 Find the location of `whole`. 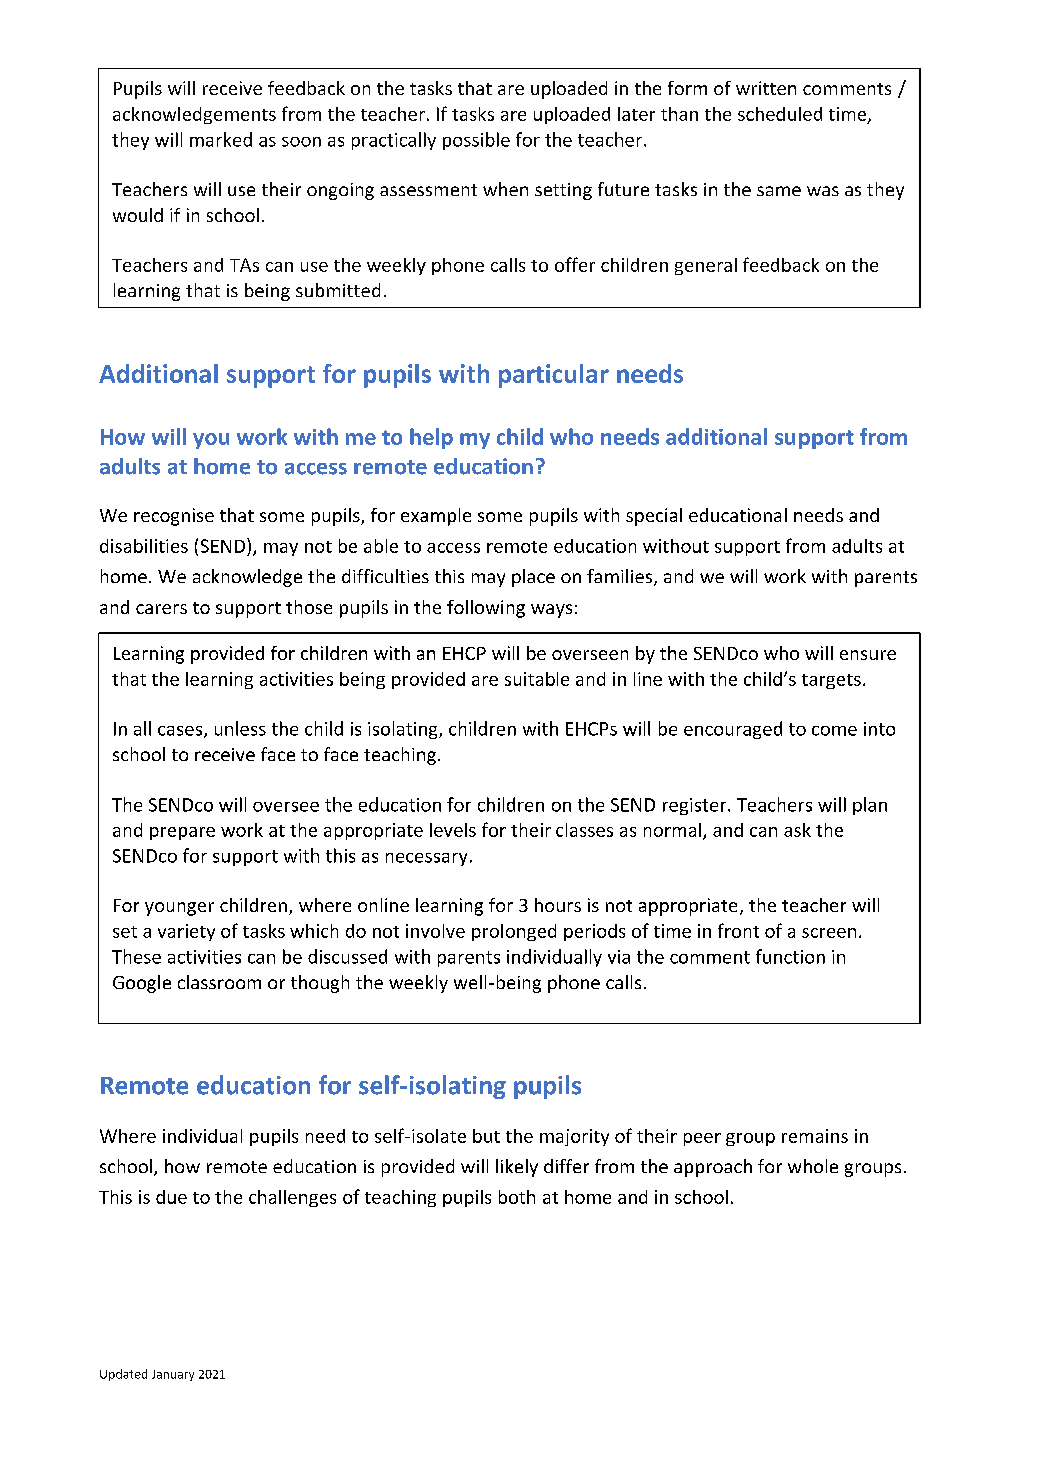

whole is located at coordinates (813, 1166).
